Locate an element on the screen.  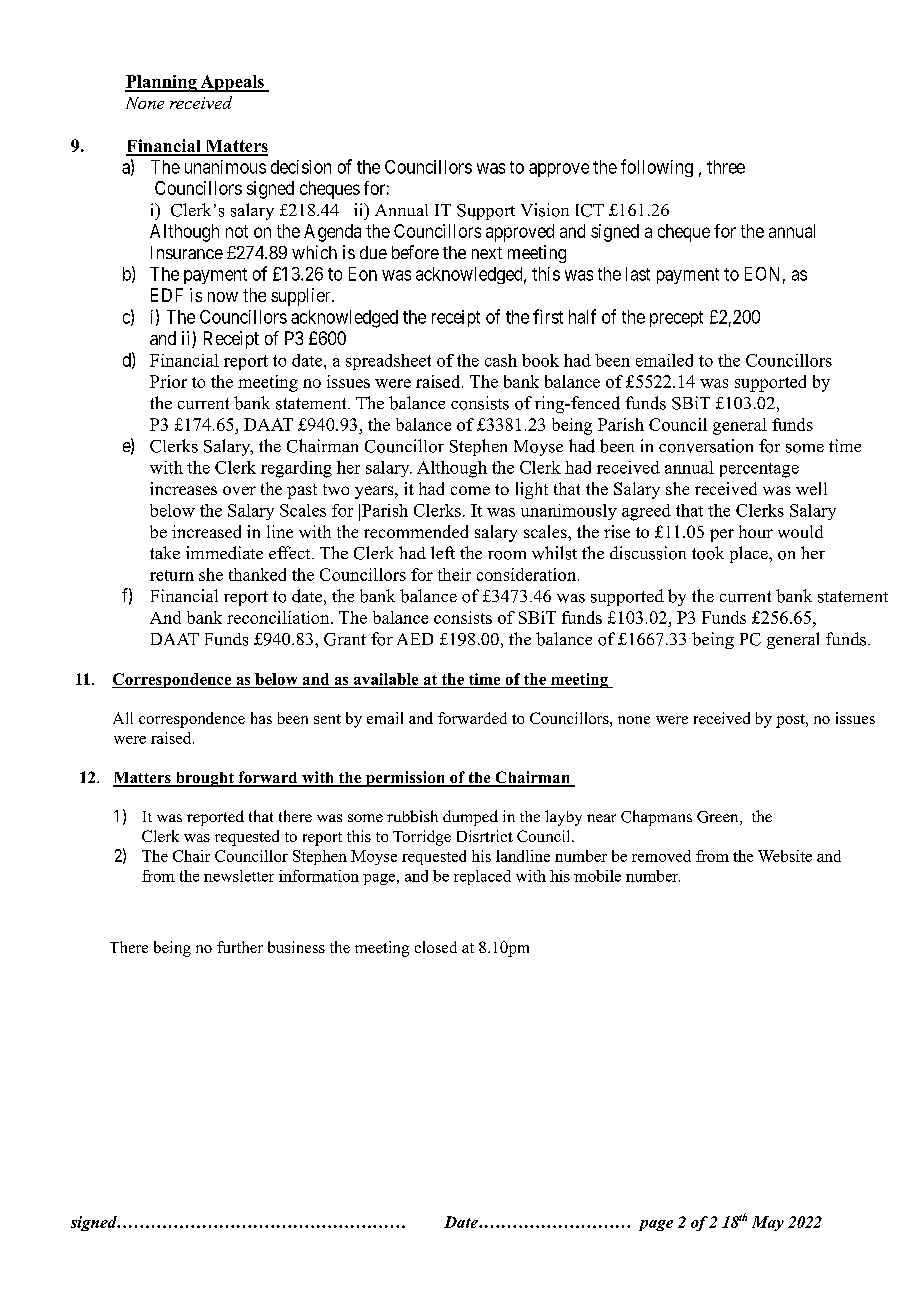
three is located at coordinates (726, 167).
